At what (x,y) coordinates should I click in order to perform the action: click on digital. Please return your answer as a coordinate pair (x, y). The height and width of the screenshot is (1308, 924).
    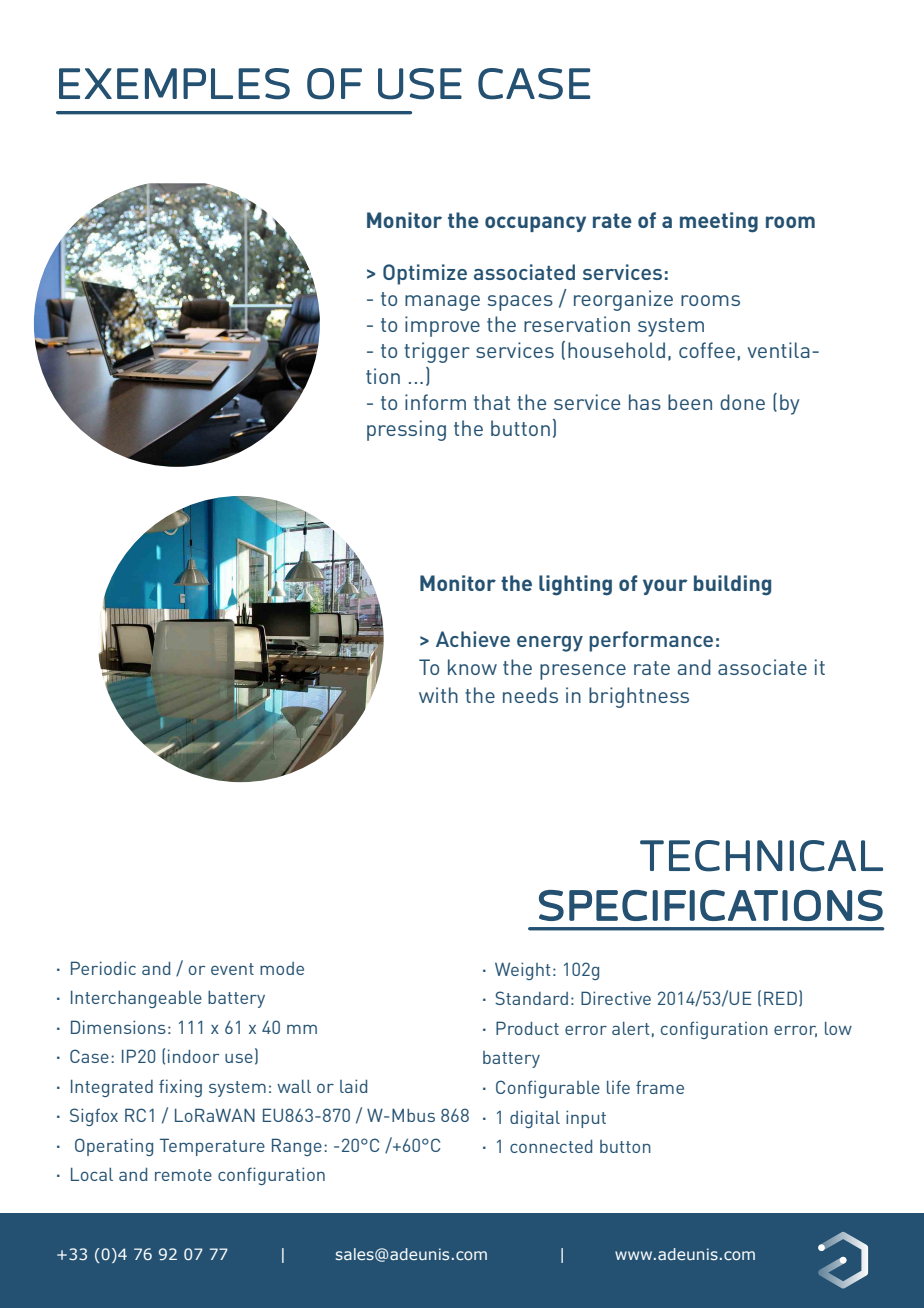
    Looking at the image, I should click on (535, 1119).
